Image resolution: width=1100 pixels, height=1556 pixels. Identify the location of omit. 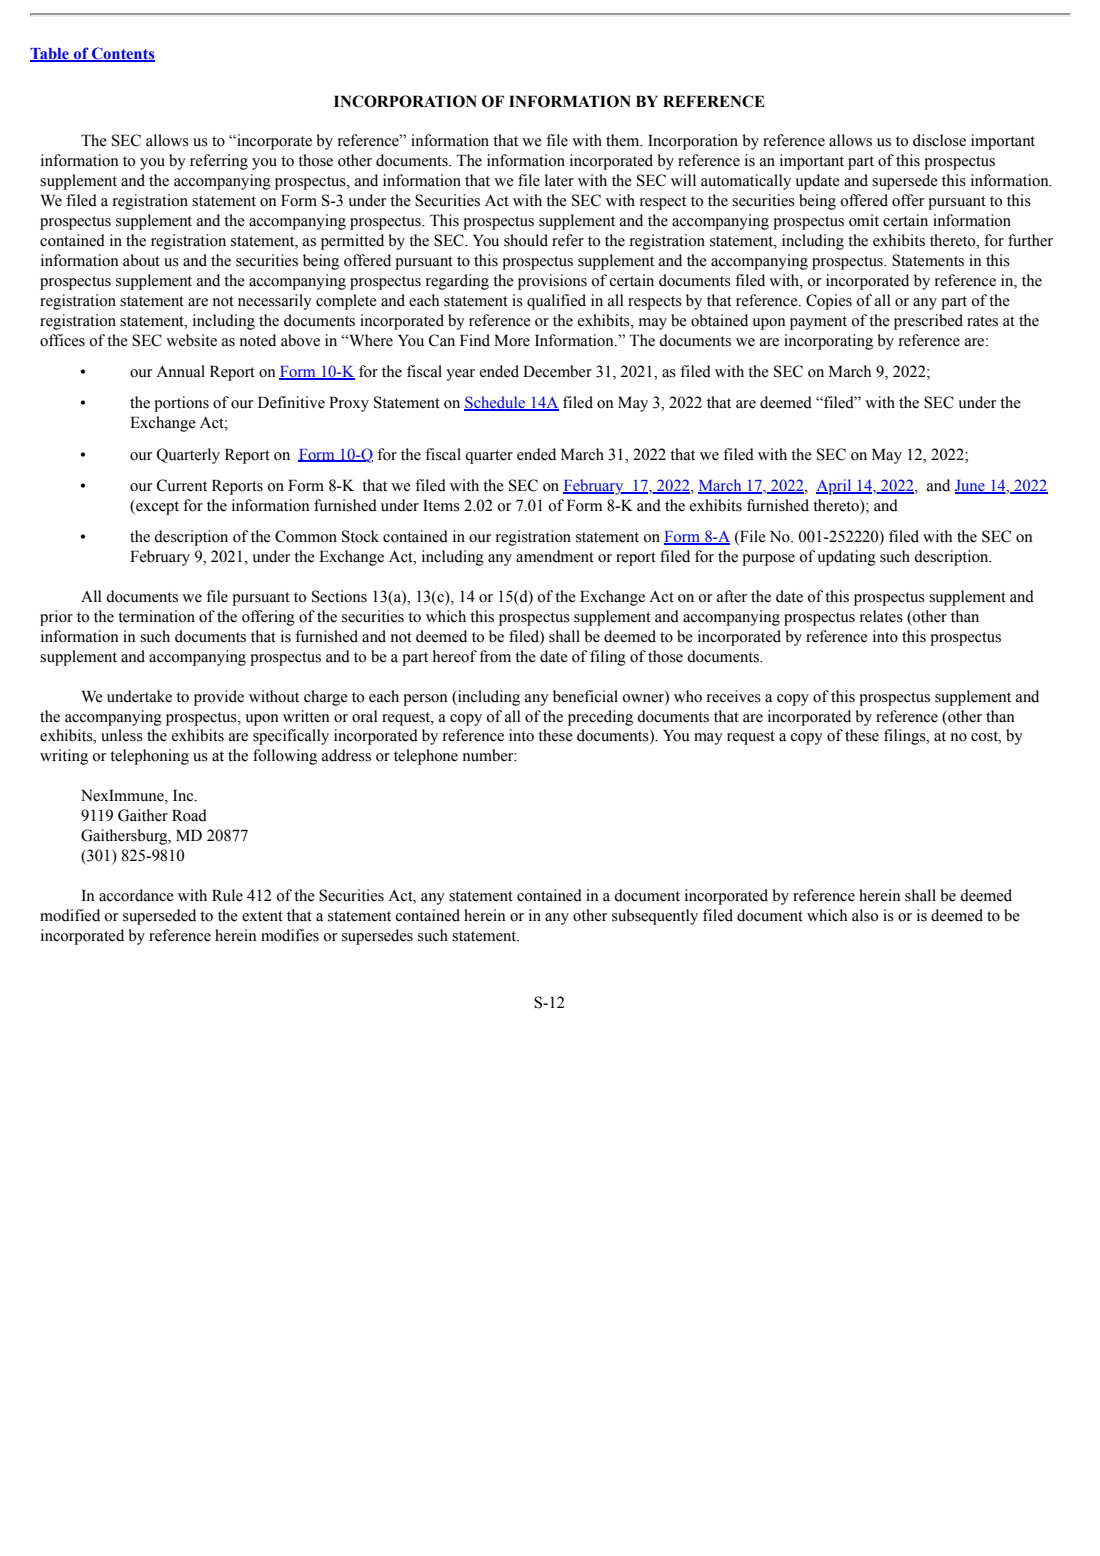
(864, 220).
